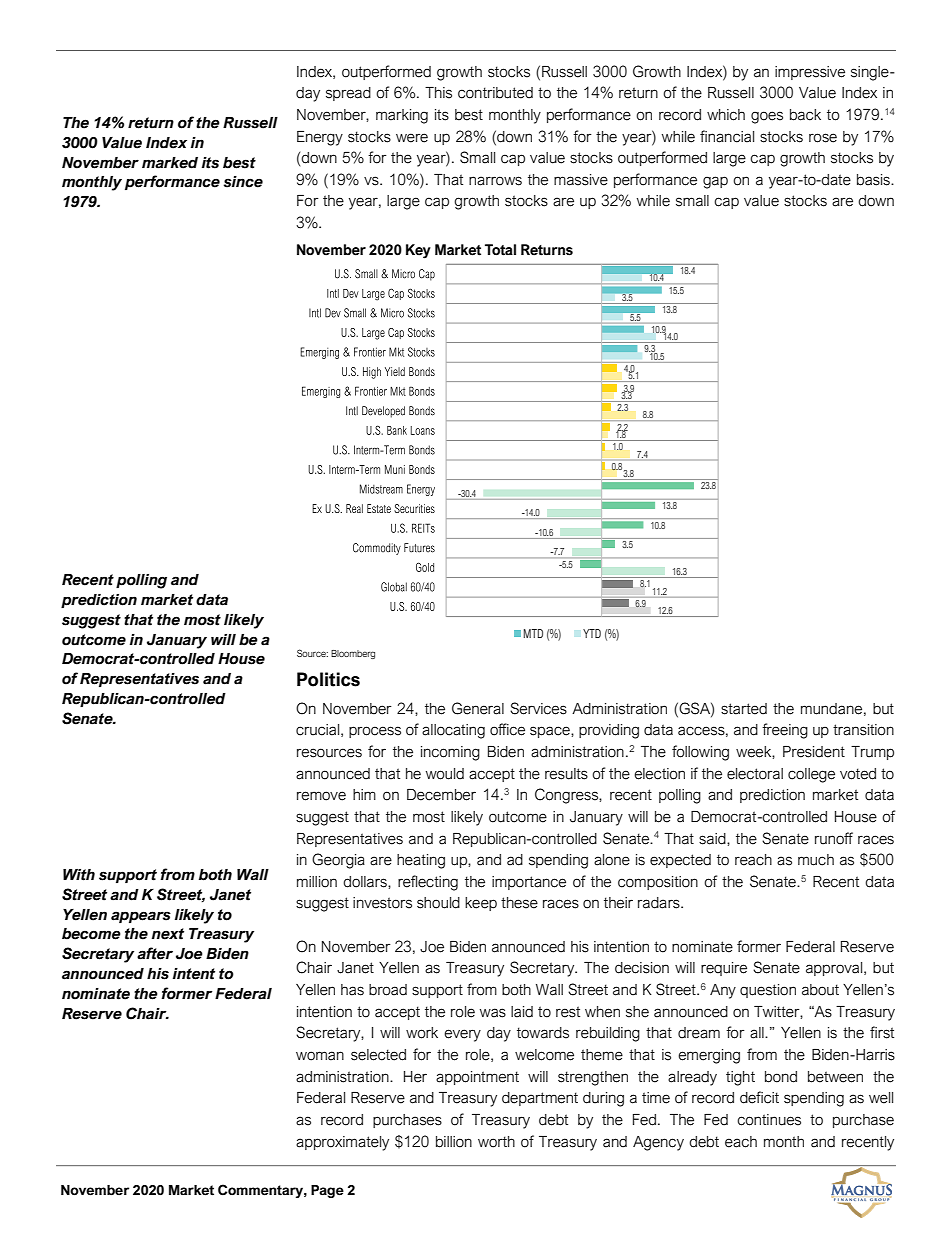 The width and height of the screenshot is (952, 1233). I want to click on back, so click(805, 115).
